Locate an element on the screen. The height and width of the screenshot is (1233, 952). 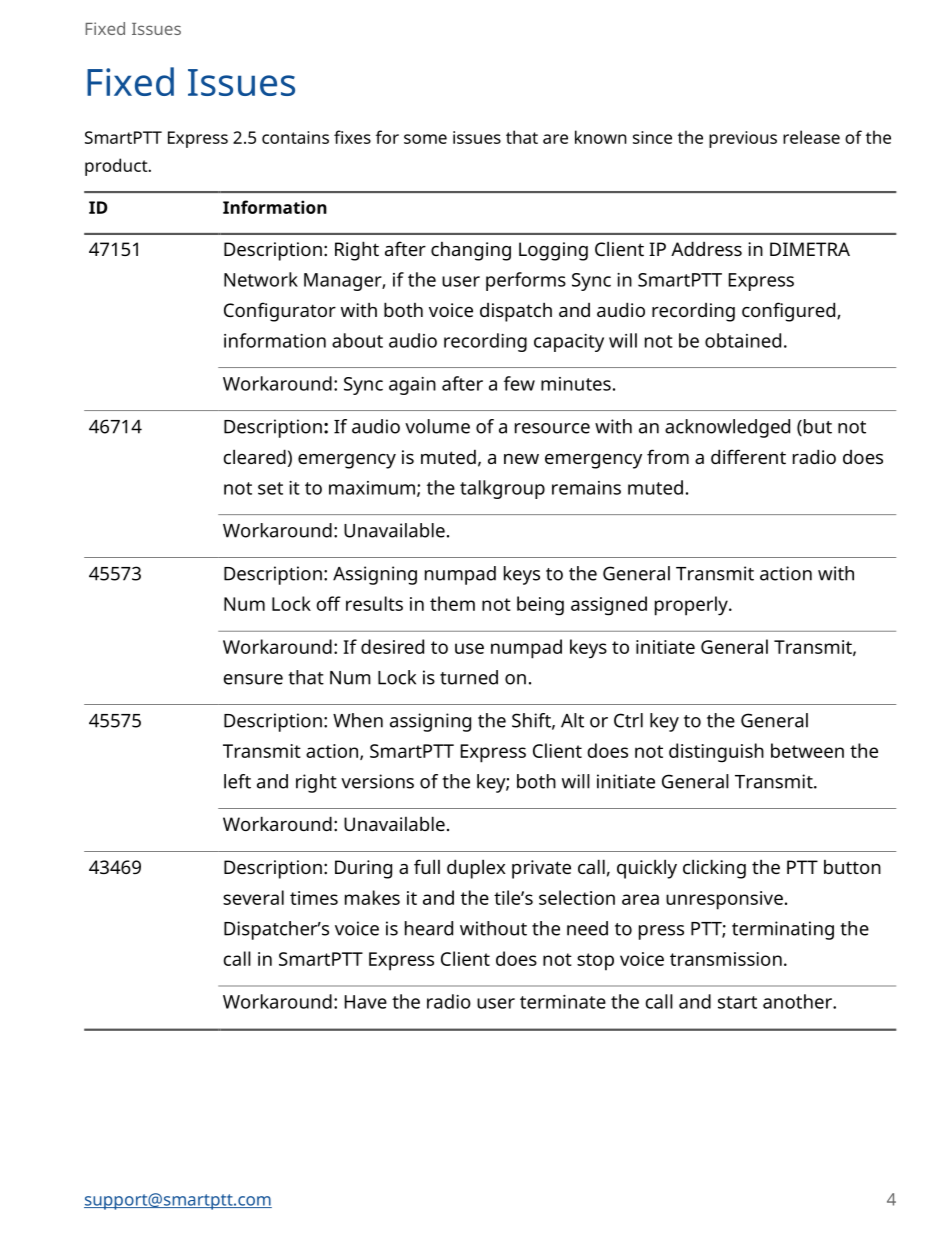
Configurator is located at coordinates (280, 312).
